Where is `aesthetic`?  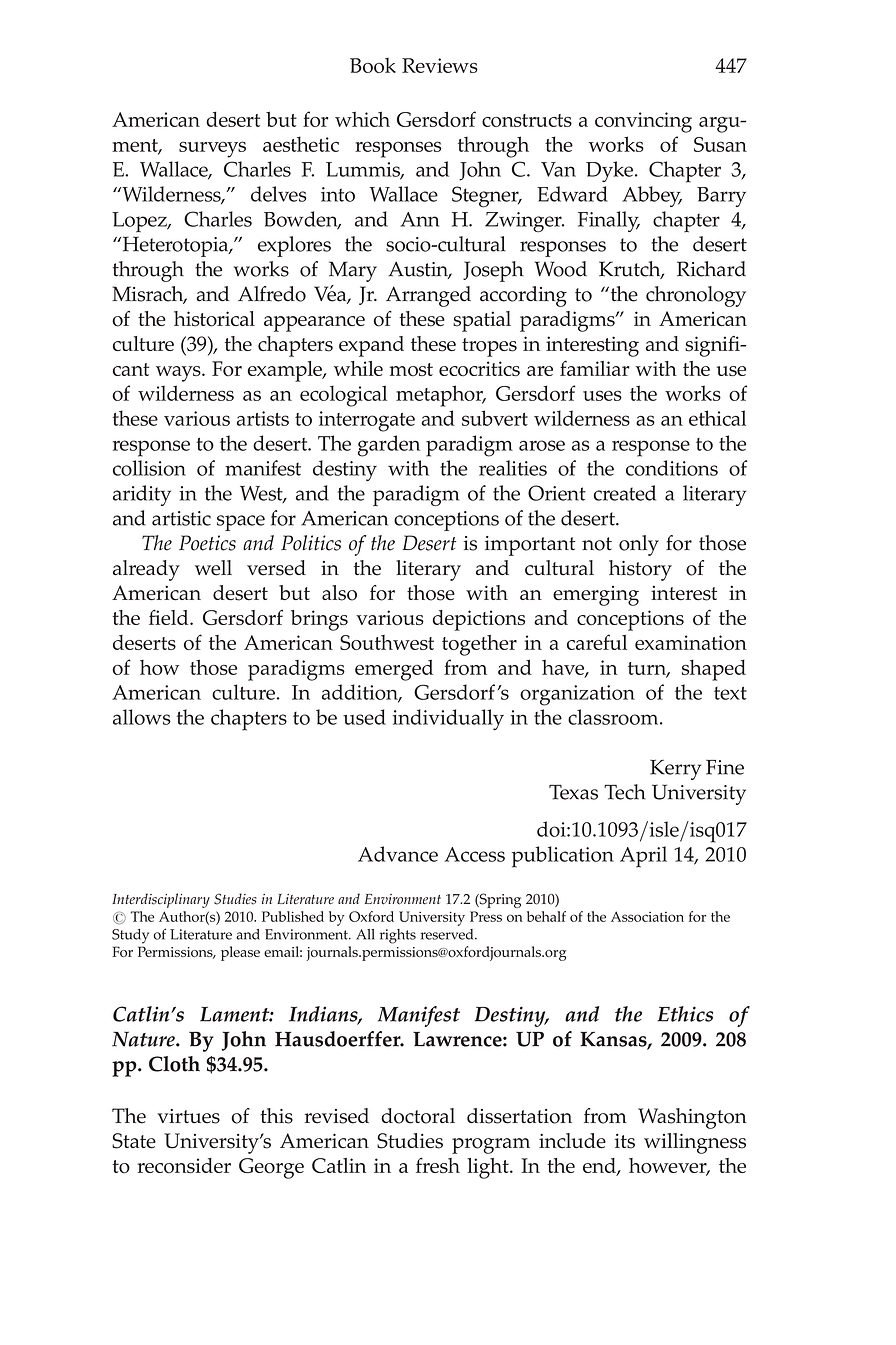
aesthetic is located at coordinates (301, 144).
